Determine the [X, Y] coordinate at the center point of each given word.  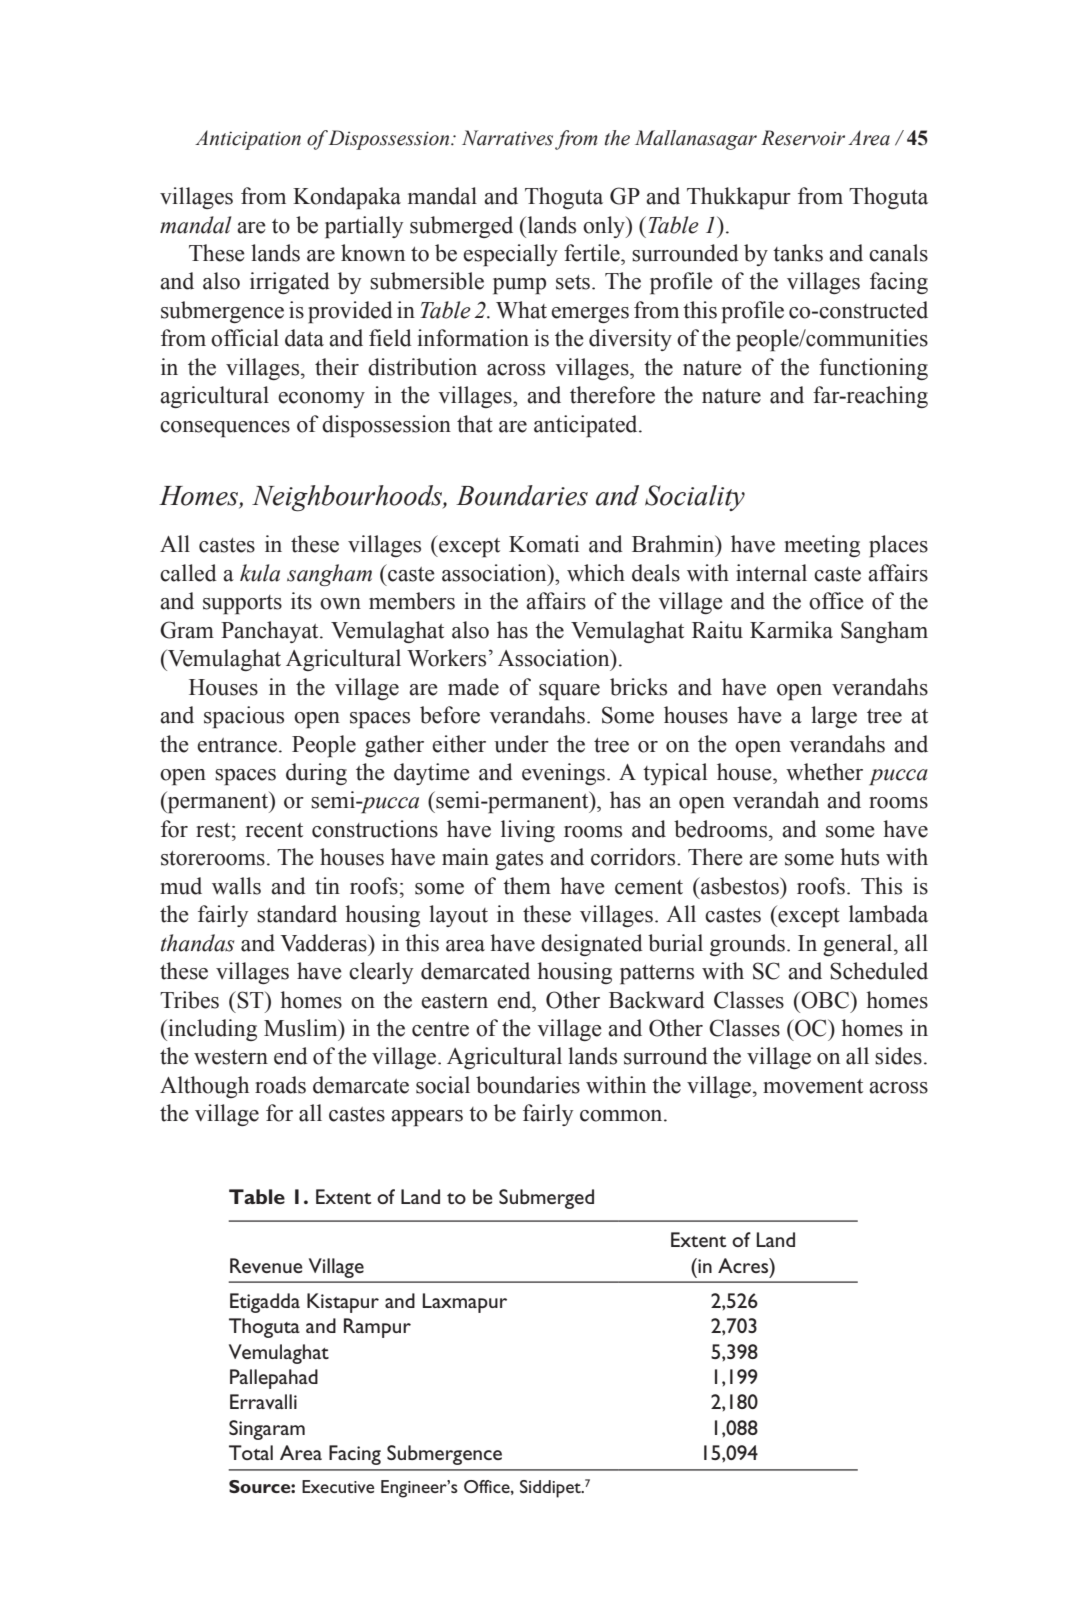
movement [813, 1086]
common [622, 1116]
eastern [454, 1001]
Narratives [507, 138]
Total [251, 1452]
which [596, 573]
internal [771, 573]
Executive [338, 1486]
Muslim [302, 1028]
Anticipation [248, 140]
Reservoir [803, 138]
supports [242, 605]
